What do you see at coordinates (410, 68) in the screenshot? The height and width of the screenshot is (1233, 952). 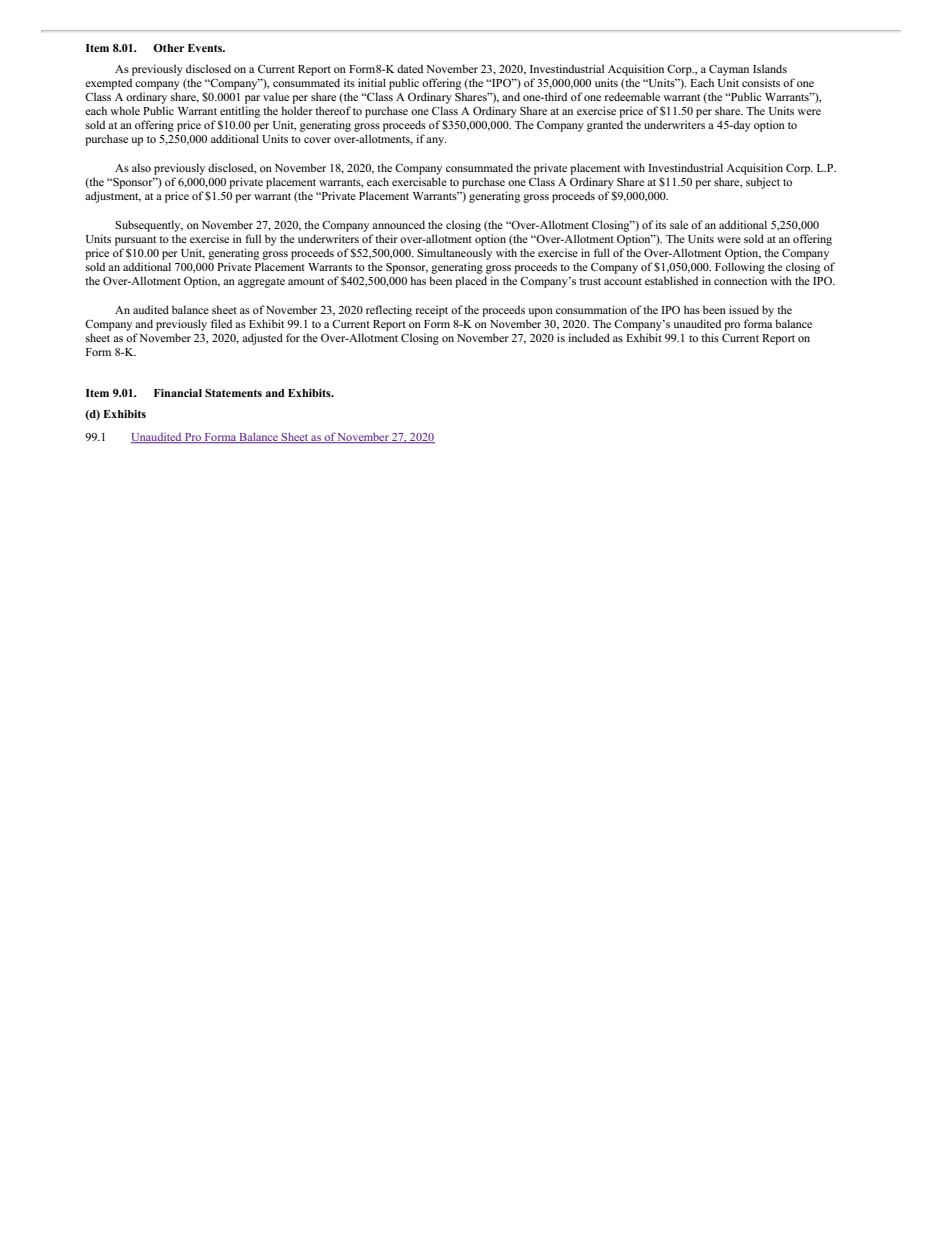 I see `dated` at bounding box center [410, 68].
